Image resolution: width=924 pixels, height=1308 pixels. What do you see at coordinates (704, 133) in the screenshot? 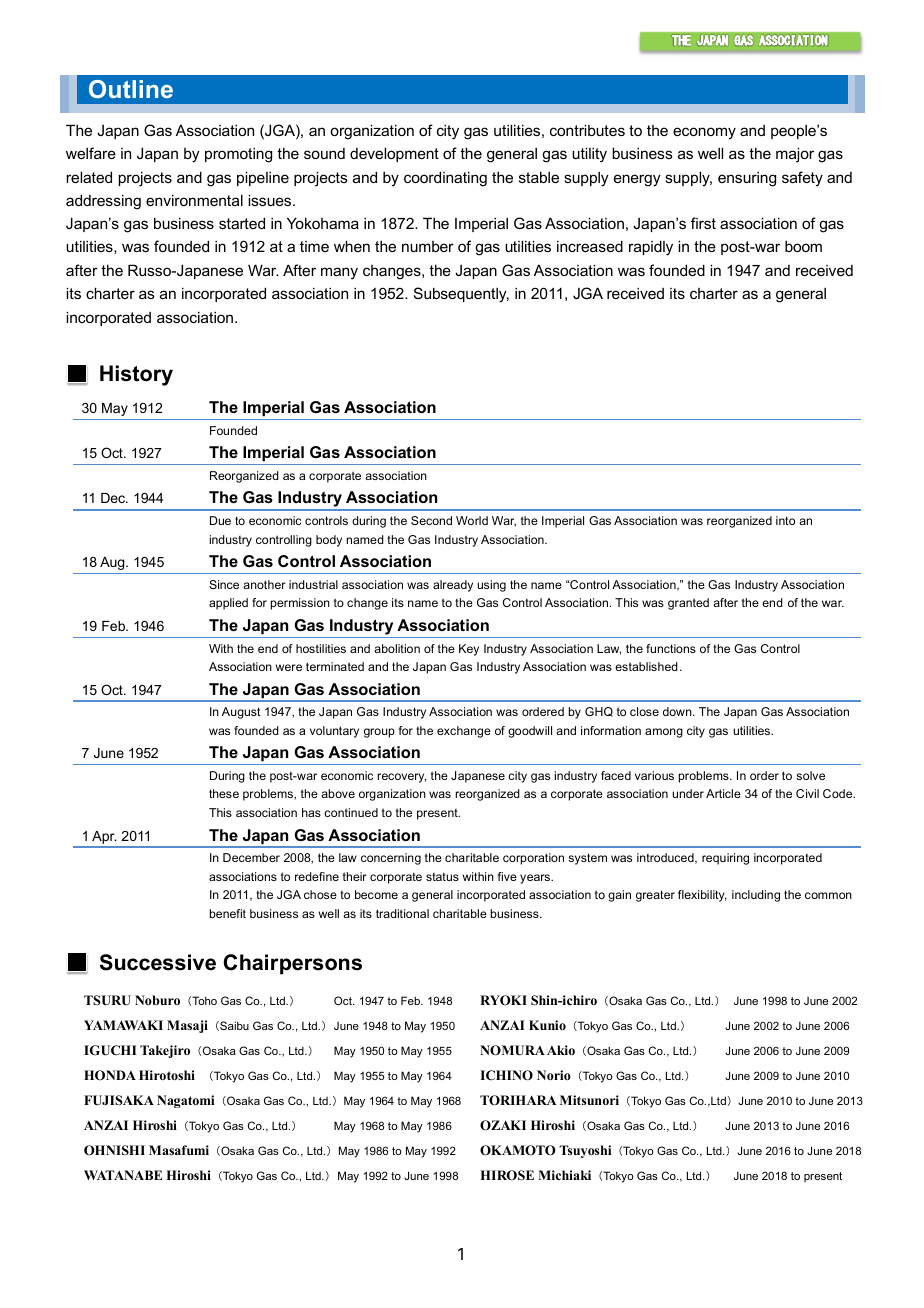
I see `economy` at bounding box center [704, 133].
